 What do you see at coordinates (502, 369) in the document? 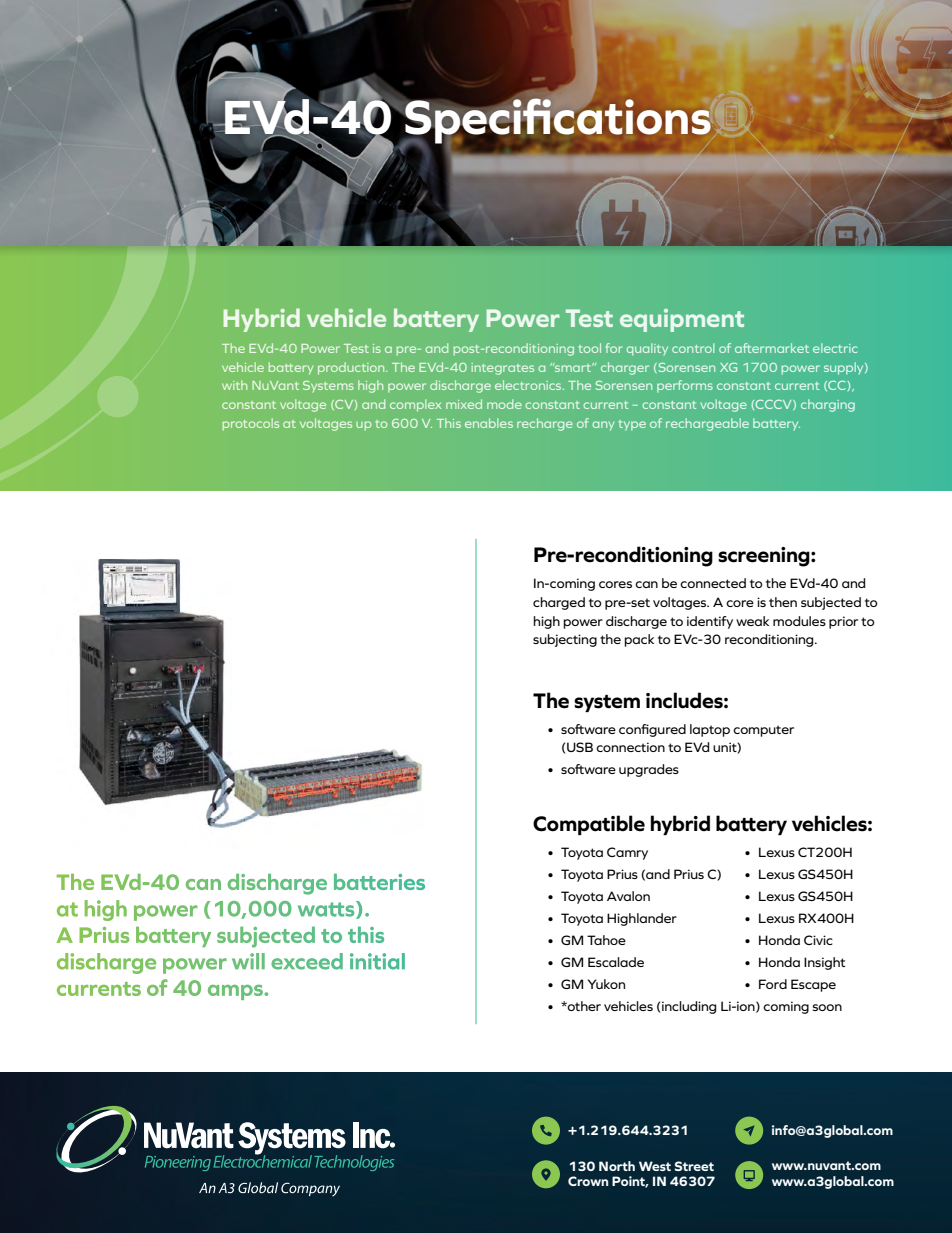
I see `integrates` at bounding box center [502, 369].
